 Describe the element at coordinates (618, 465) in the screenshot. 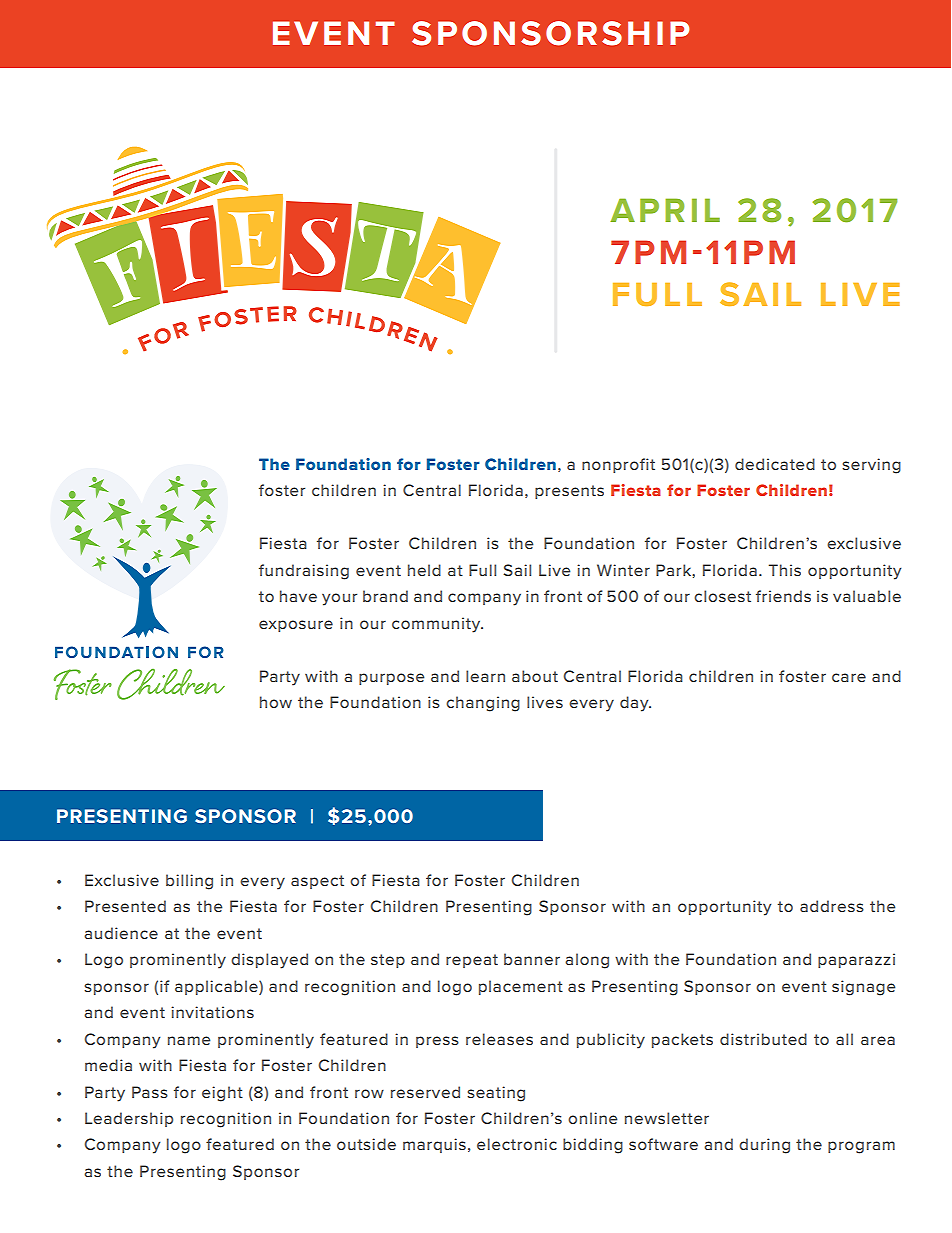

I see `nonprofit` at that location.
